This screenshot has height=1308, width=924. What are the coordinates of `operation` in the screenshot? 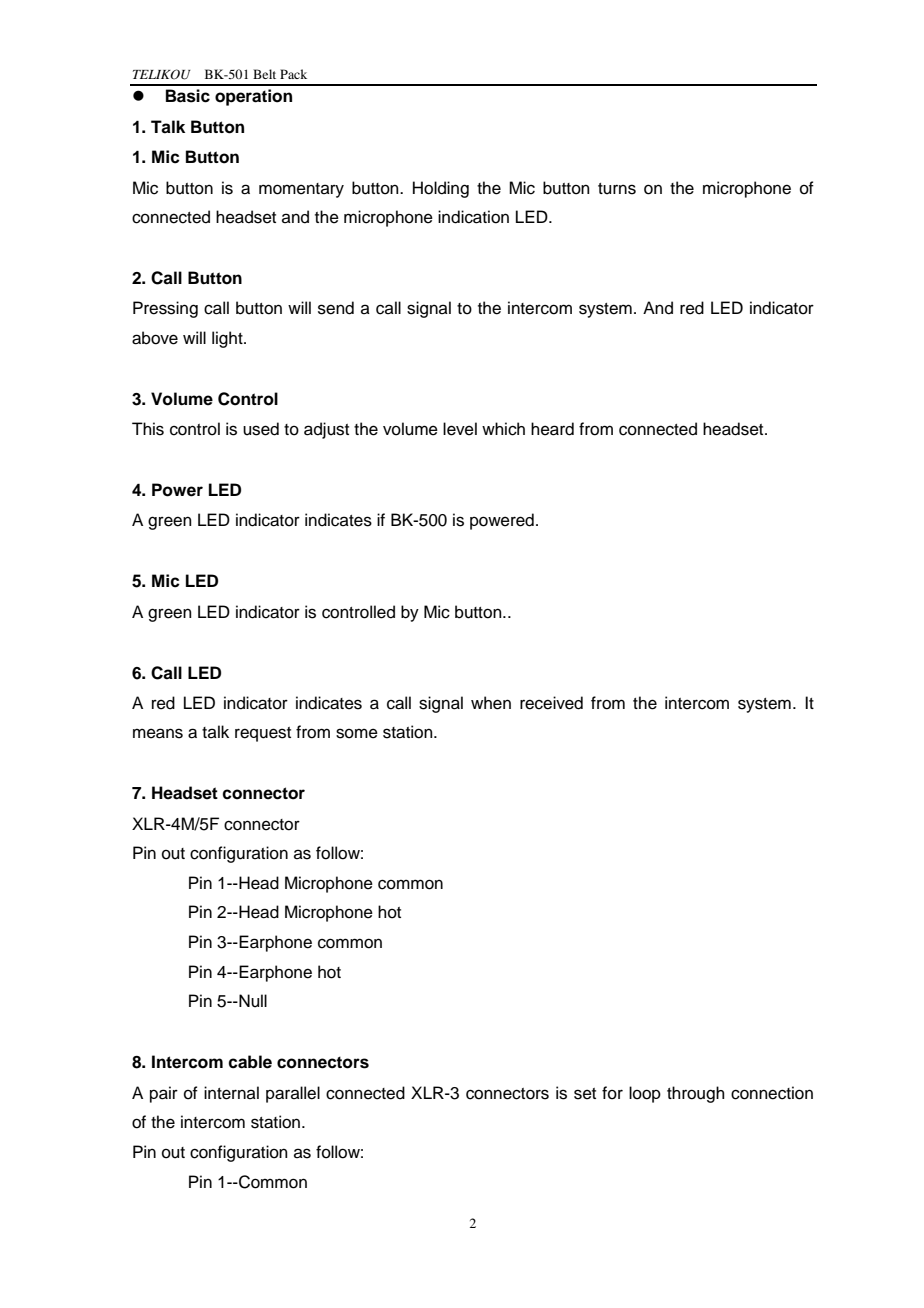 It's located at (253, 97).
